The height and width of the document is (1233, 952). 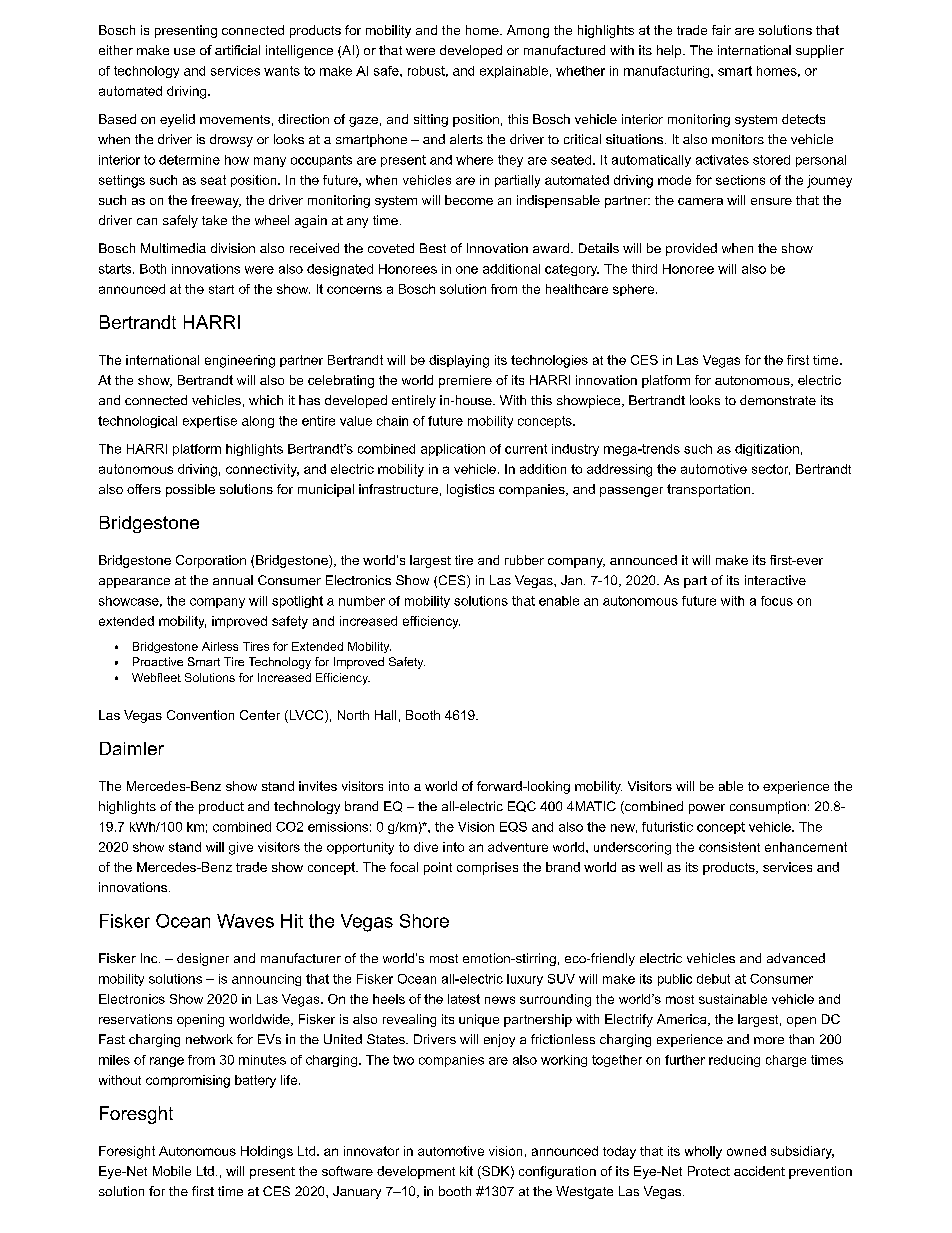 I want to click on EQS, so click(x=513, y=827).
